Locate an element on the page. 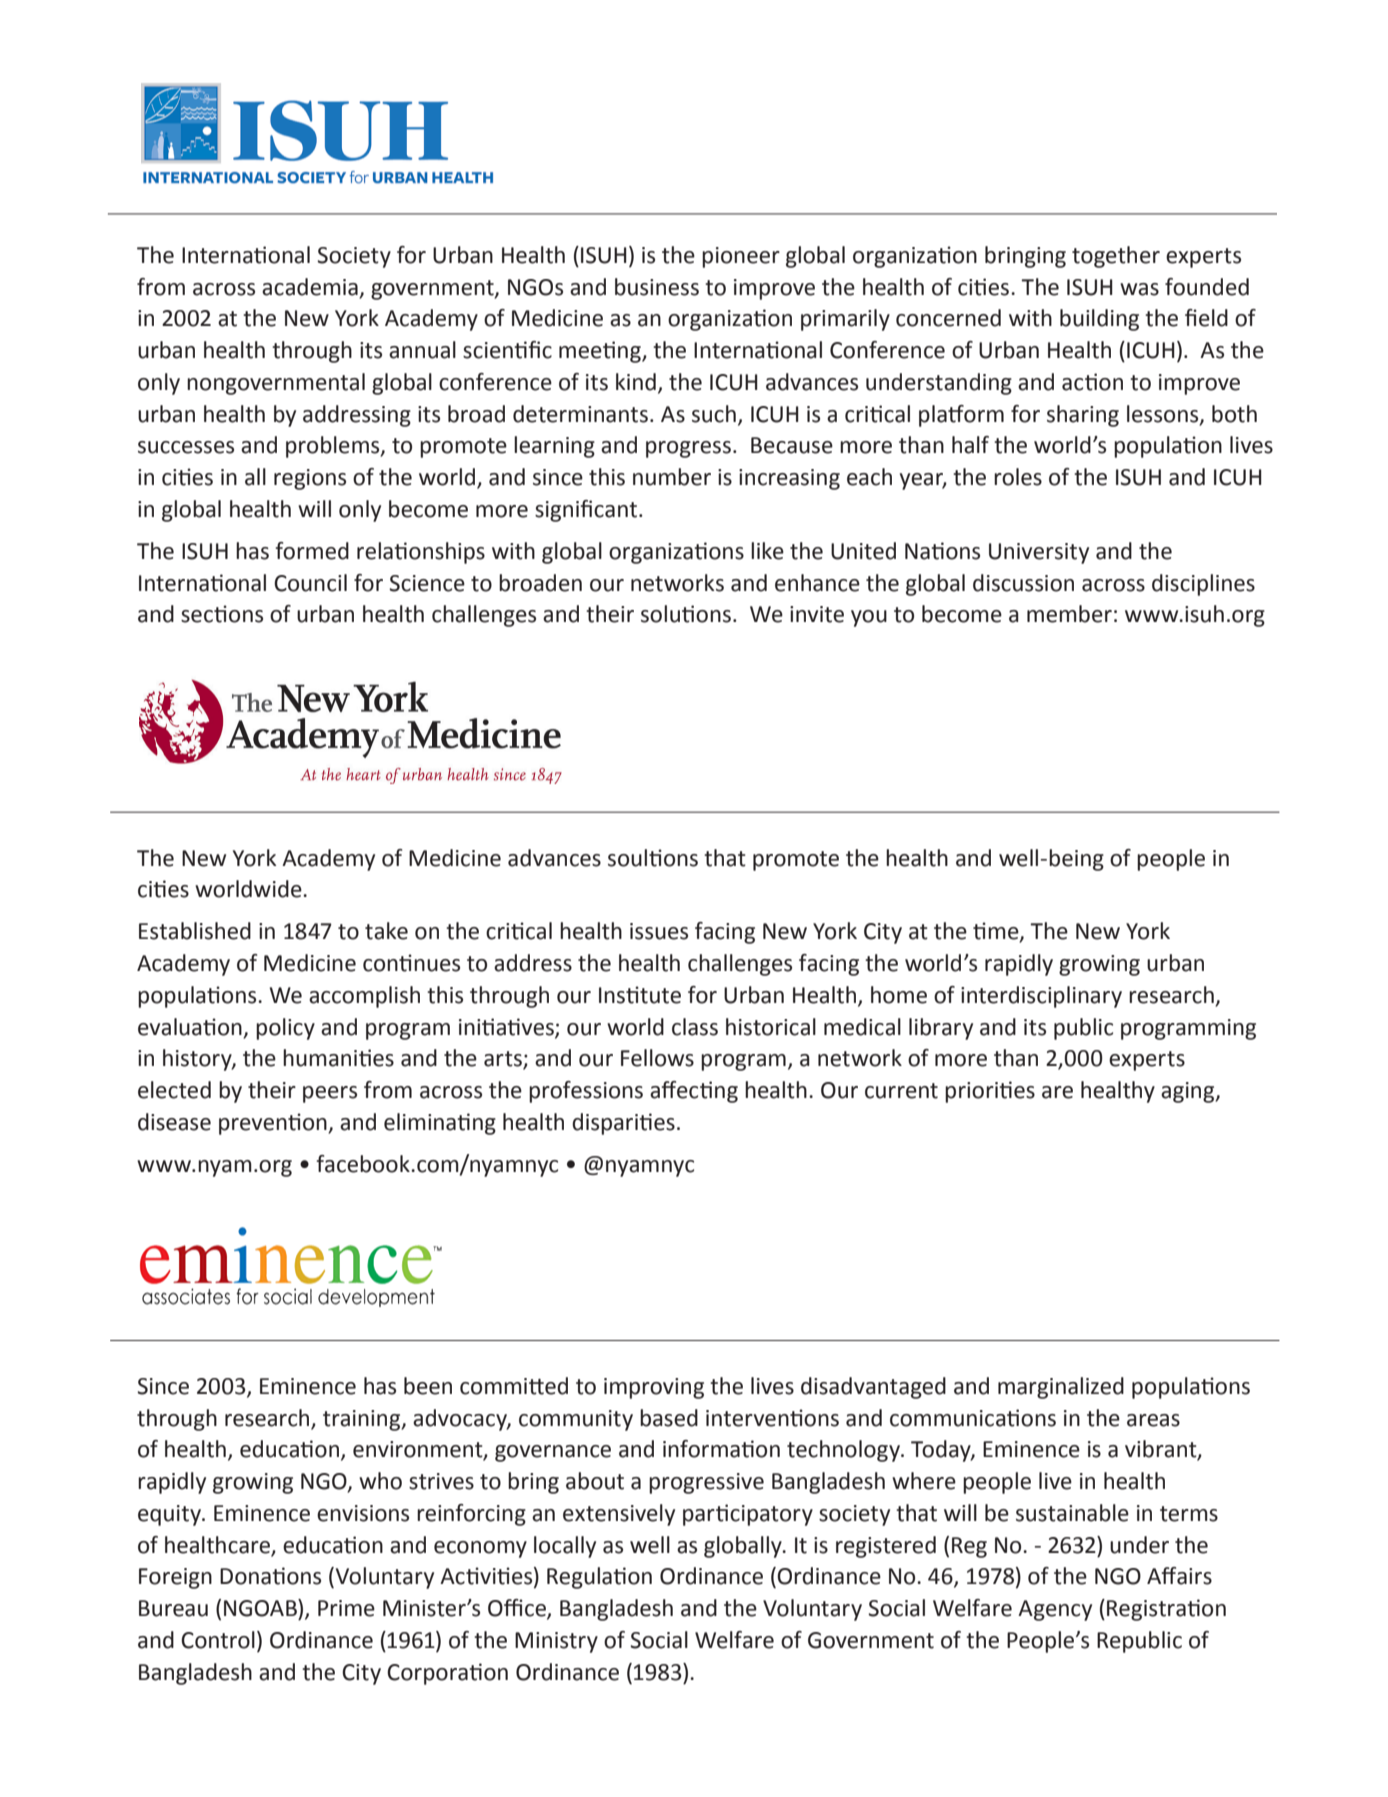  Prime is located at coordinates (346, 1608).
